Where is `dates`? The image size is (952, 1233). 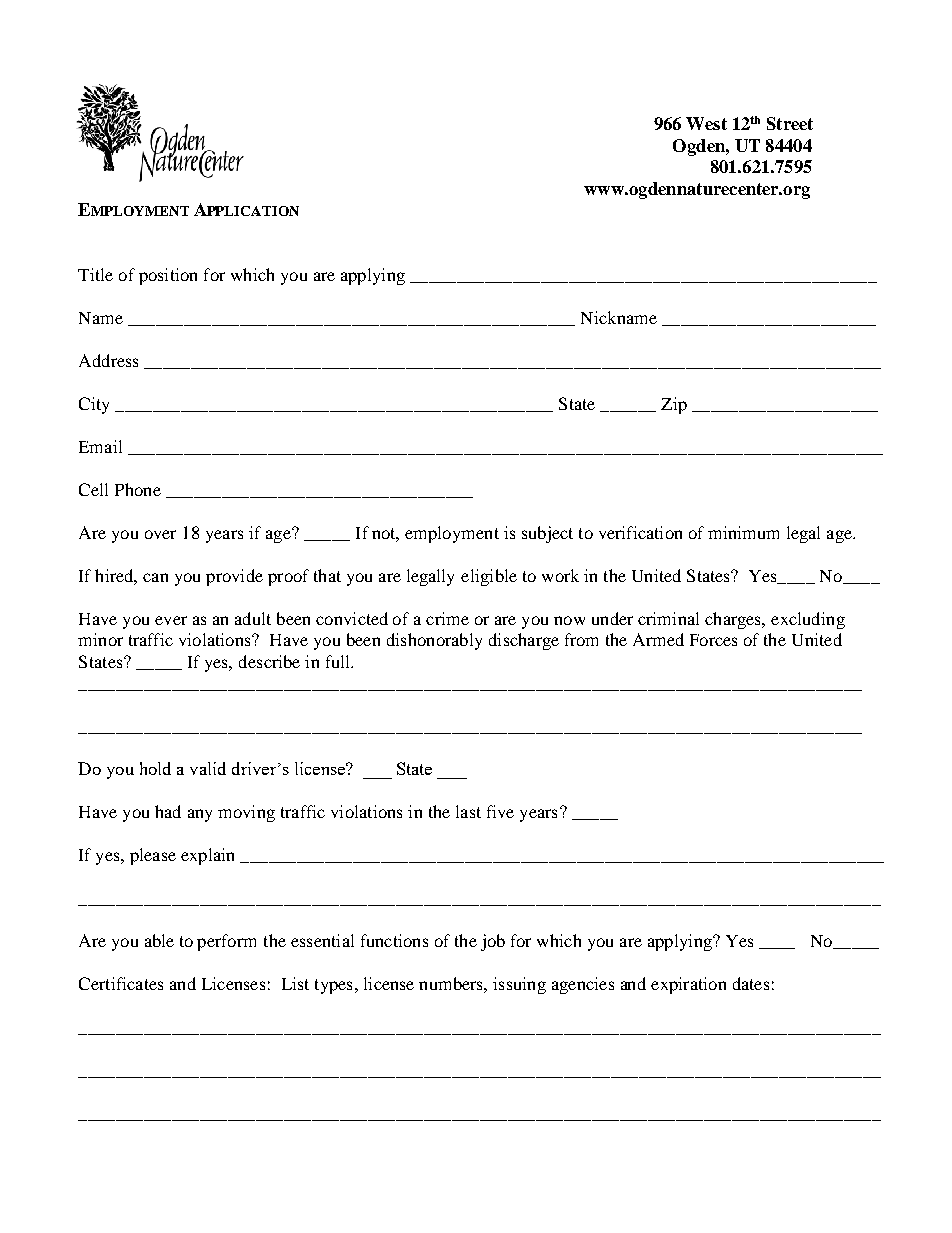 dates is located at coordinates (751, 983).
